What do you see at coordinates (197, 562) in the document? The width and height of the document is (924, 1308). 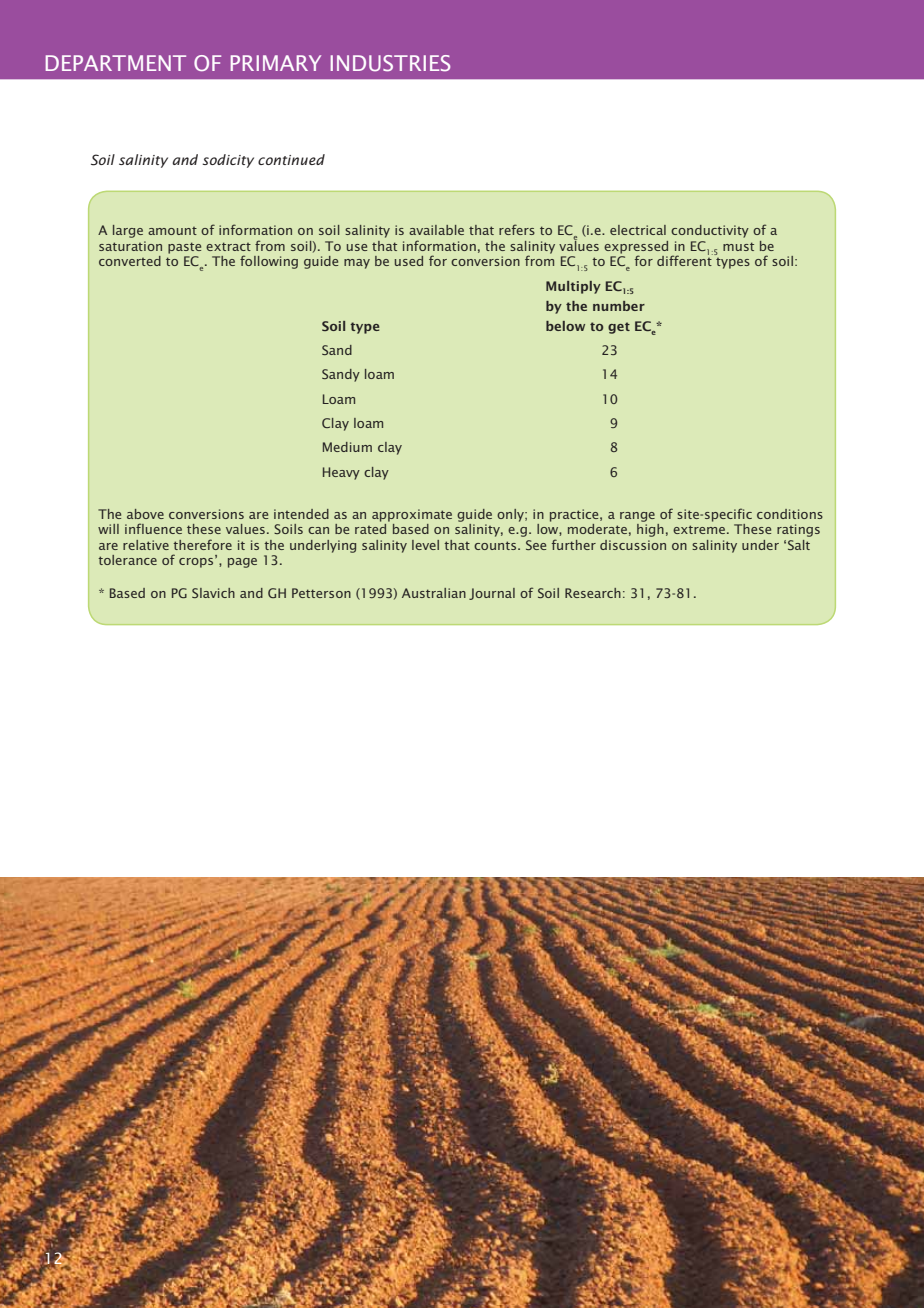 I see `crops` at bounding box center [197, 562].
